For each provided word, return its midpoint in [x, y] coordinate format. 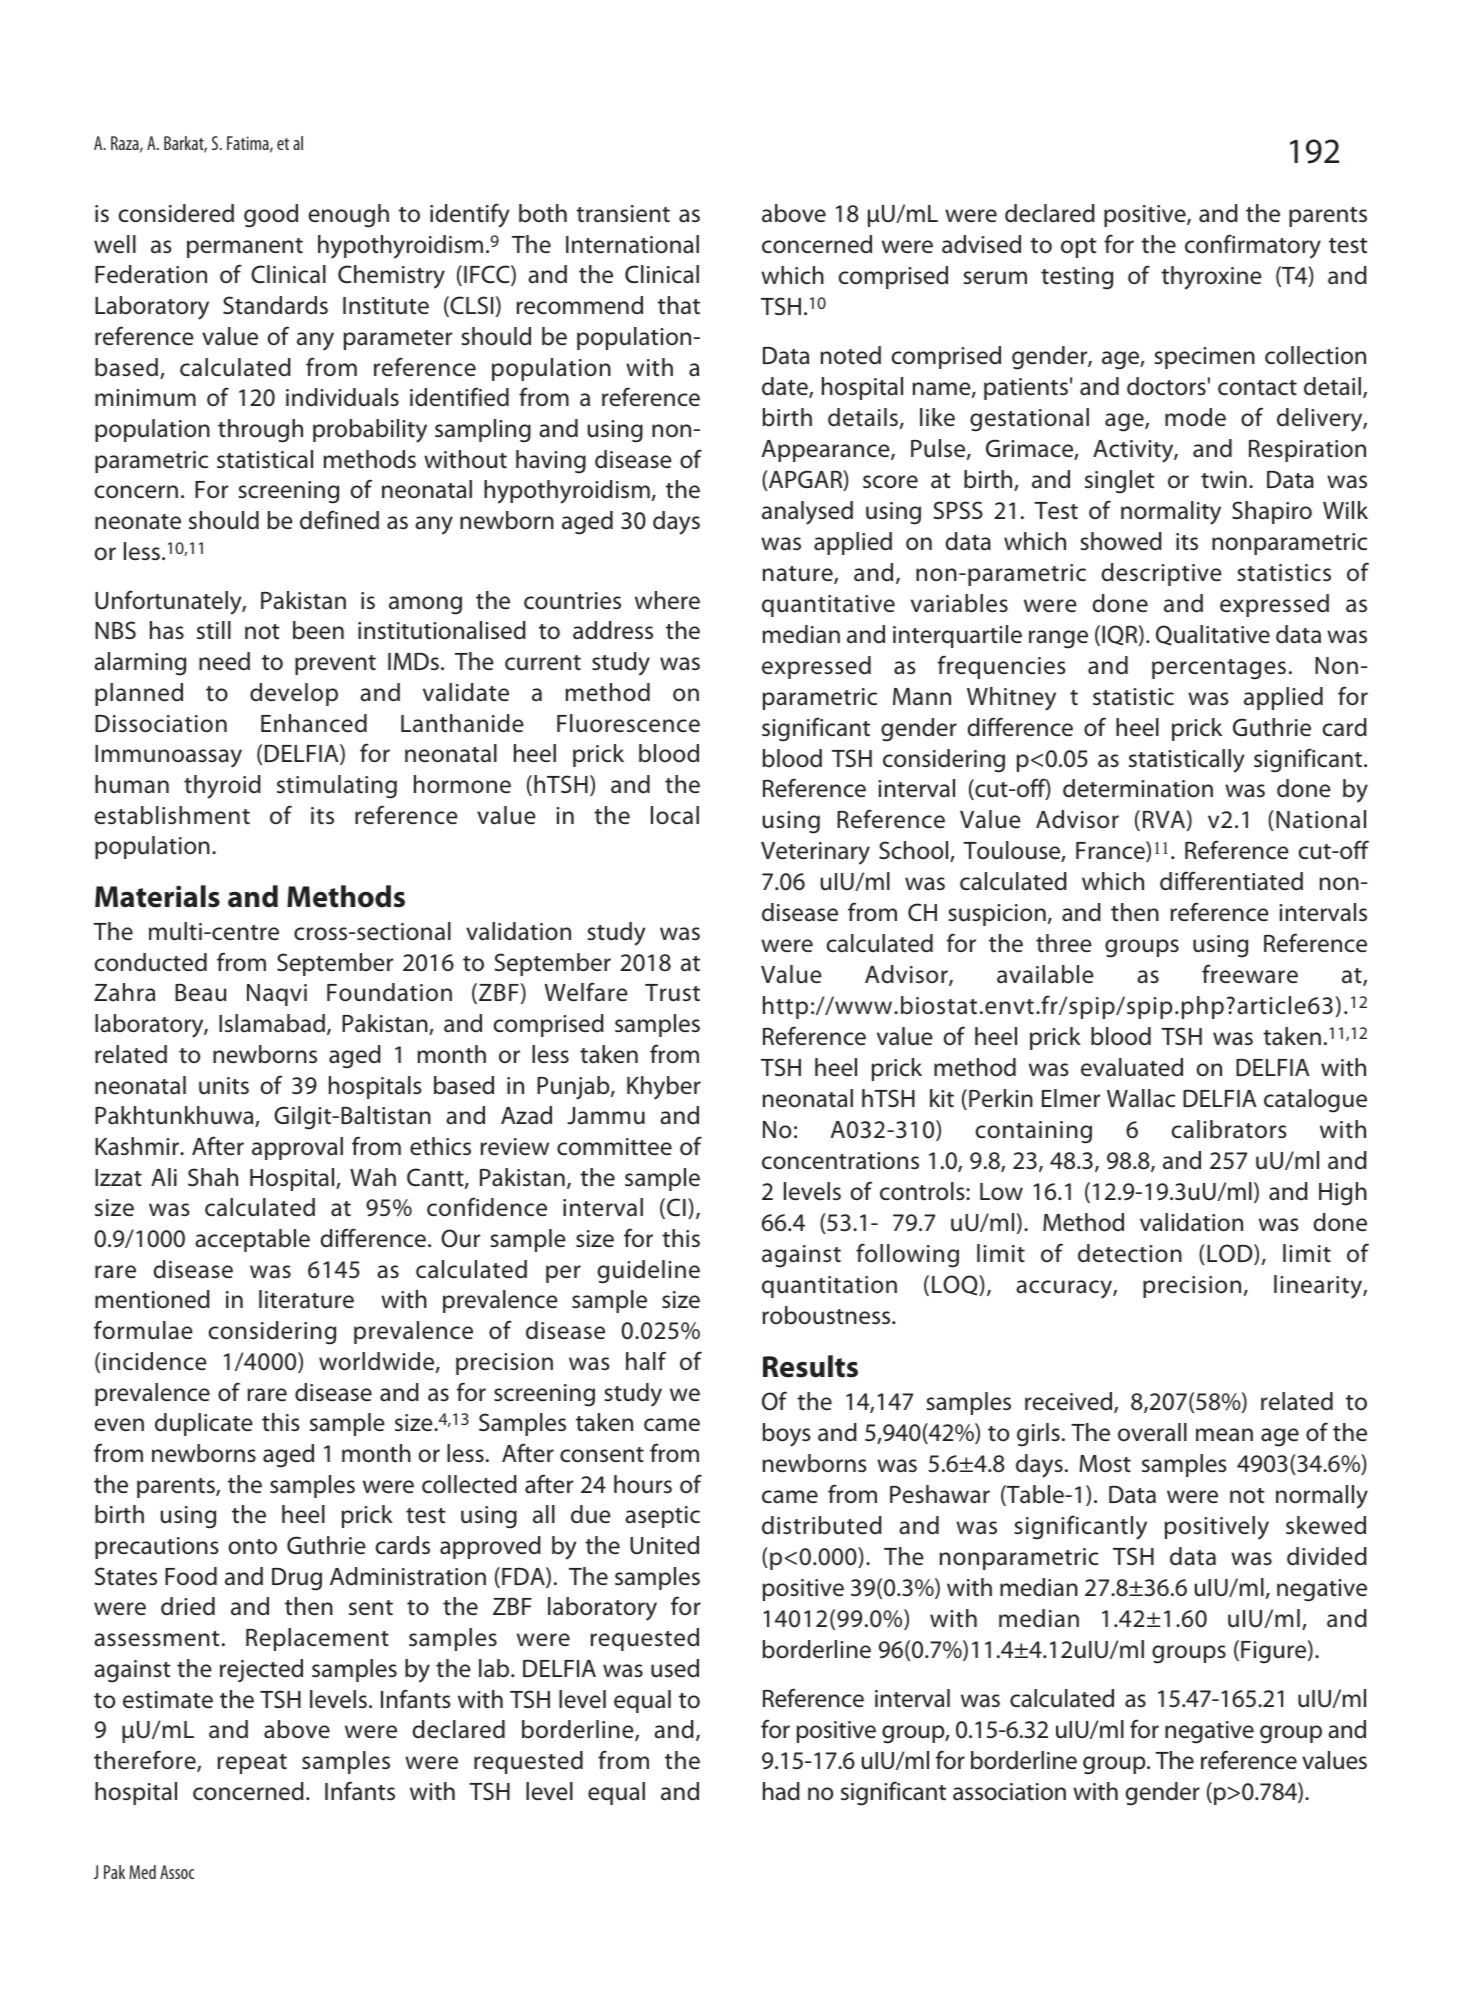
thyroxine [1211, 278]
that [679, 305]
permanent [245, 248]
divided [1327, 1556]
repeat [252, 1764]
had [781, 1791]
